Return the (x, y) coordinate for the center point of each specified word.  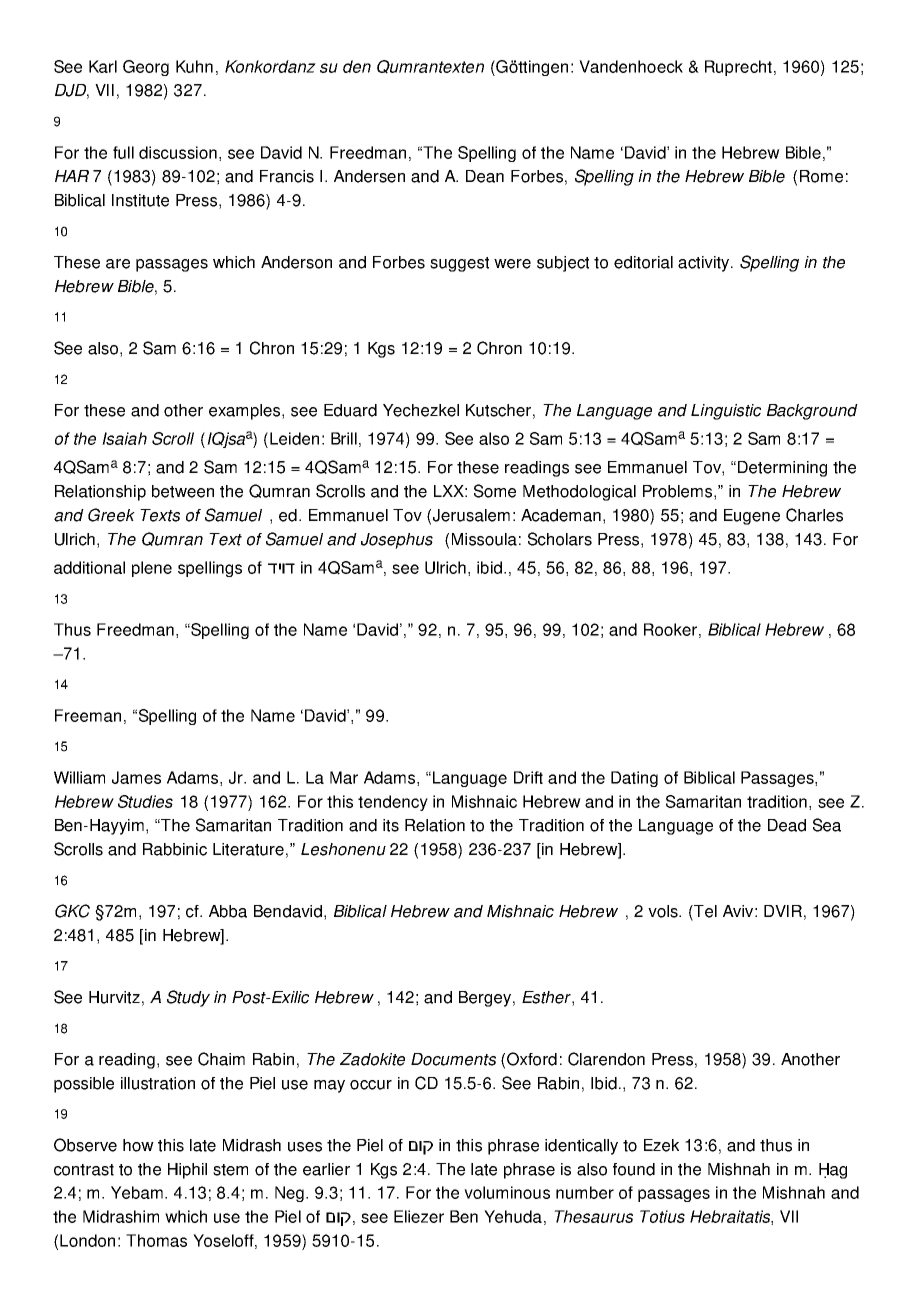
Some (495, 491)
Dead (787, 825)
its (391, 825)
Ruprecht (740, 68)
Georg (146, 68)
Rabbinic (175, 849)
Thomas (156, 1240)
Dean (485, 176)
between (183, 491)
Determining (782, 469)
